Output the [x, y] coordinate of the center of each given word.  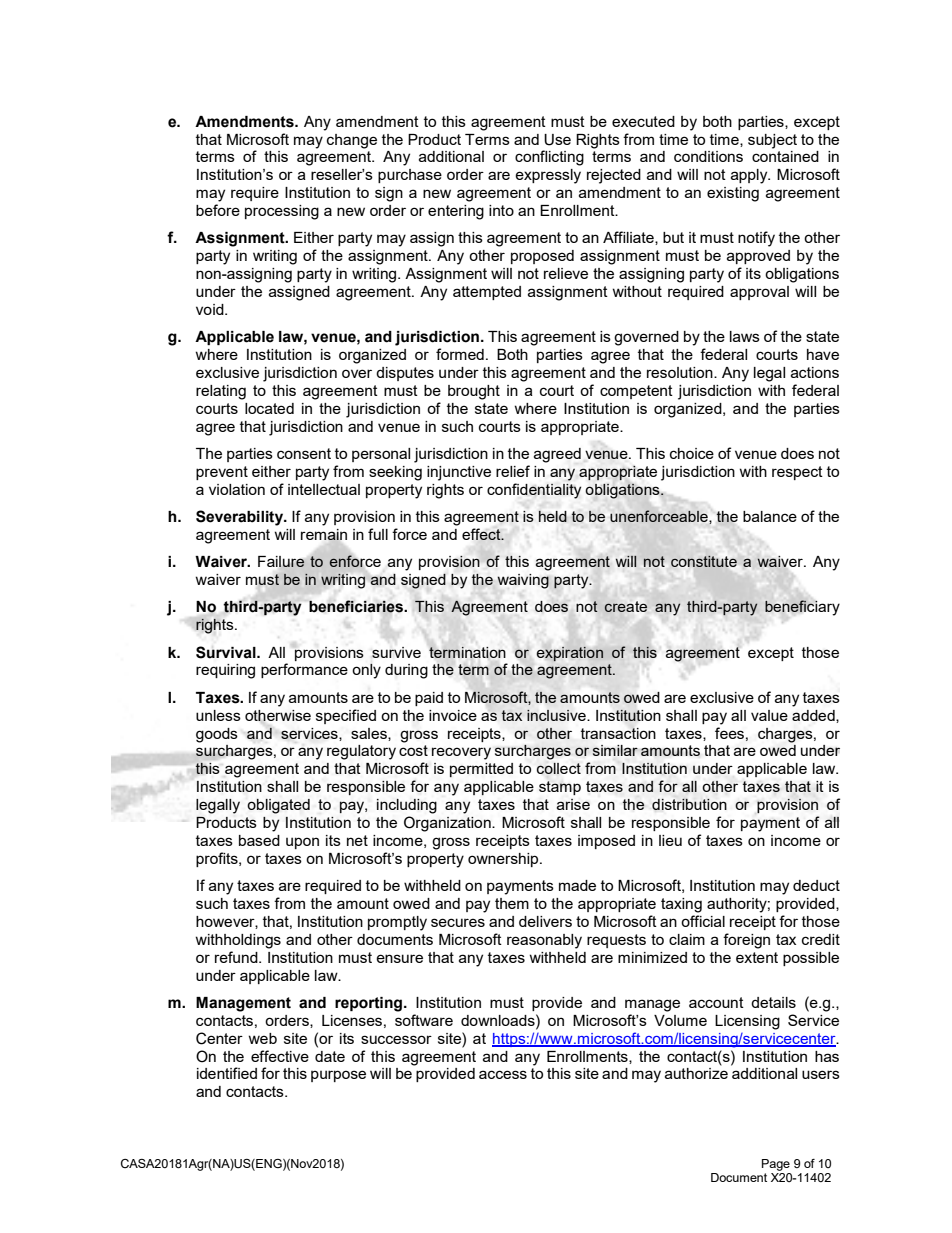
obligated [278, 806]
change [352, 141]
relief [513, 471]
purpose [338, 1076]
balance [770, 516]
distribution [689, 804]
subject [772, 141]
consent [304, 453]
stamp [560, 788]
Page [776, 1165]
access [503, 1074]
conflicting [549, 158]
